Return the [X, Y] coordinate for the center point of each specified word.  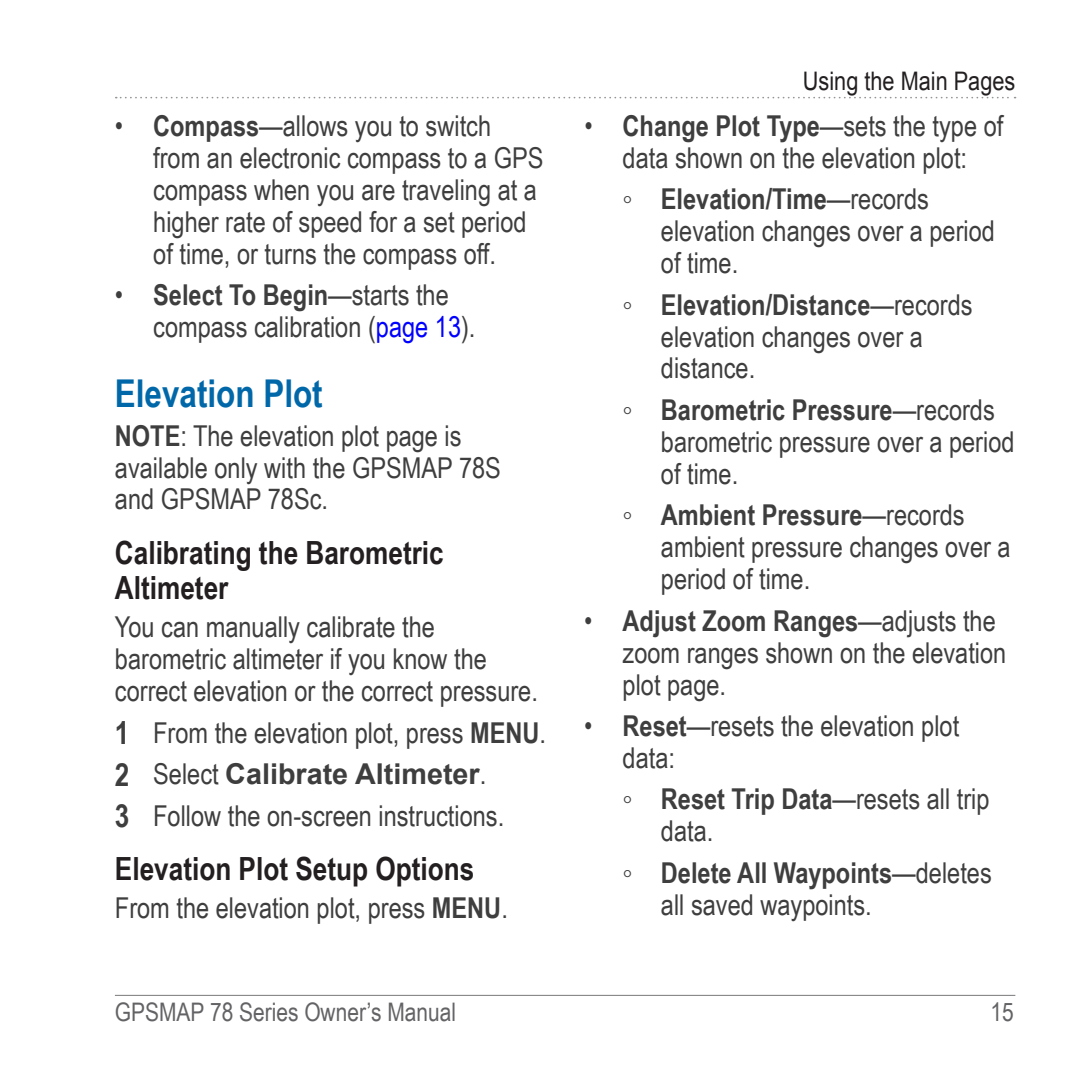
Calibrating [183, 555]
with [284, 468]
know [420, 659]
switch [458, 126]
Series [269, 1012]
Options [424, 871]
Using [830, 84]
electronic [290, 158]
